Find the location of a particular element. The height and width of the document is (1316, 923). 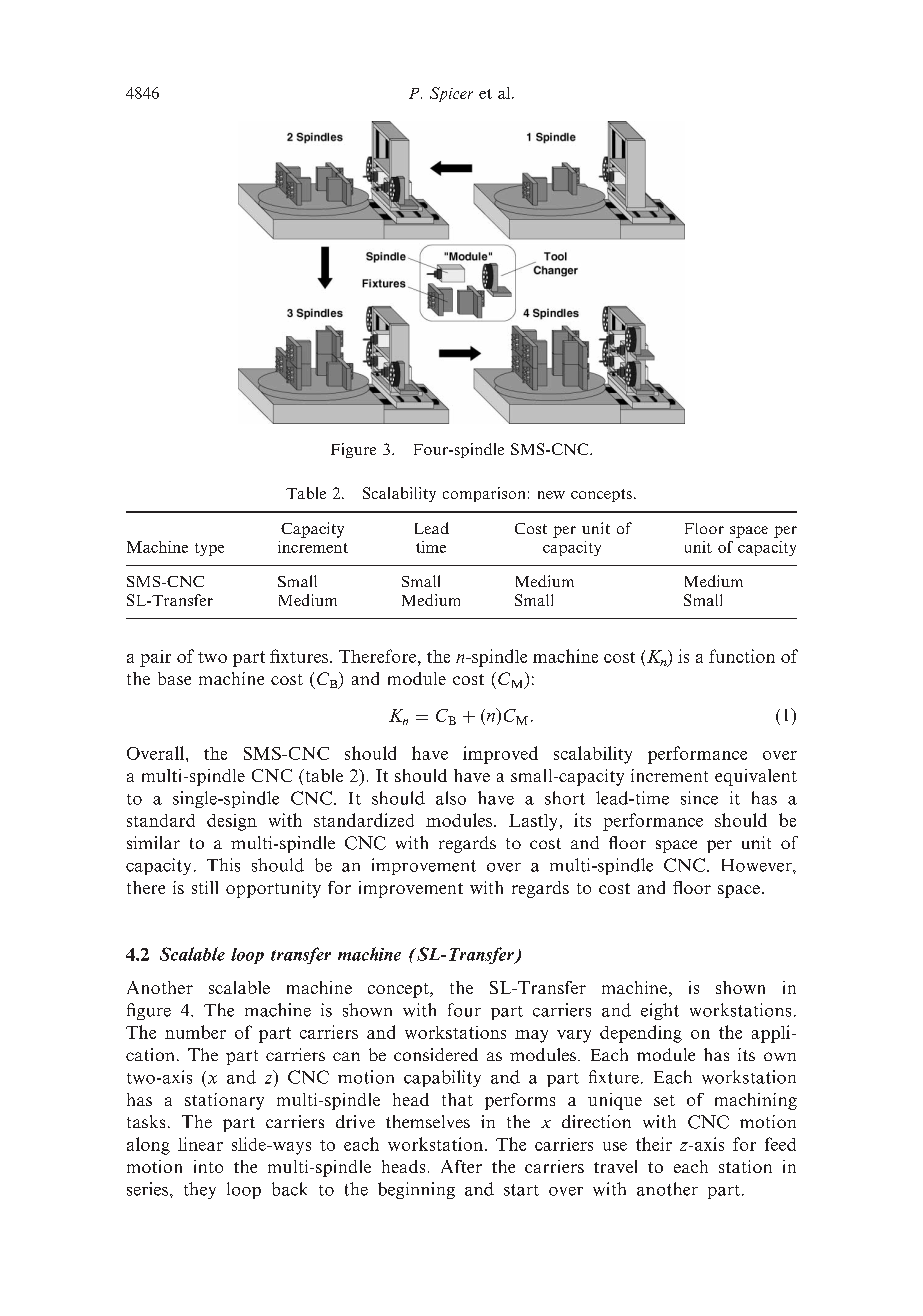

still is located at coordinates (205, 887).
